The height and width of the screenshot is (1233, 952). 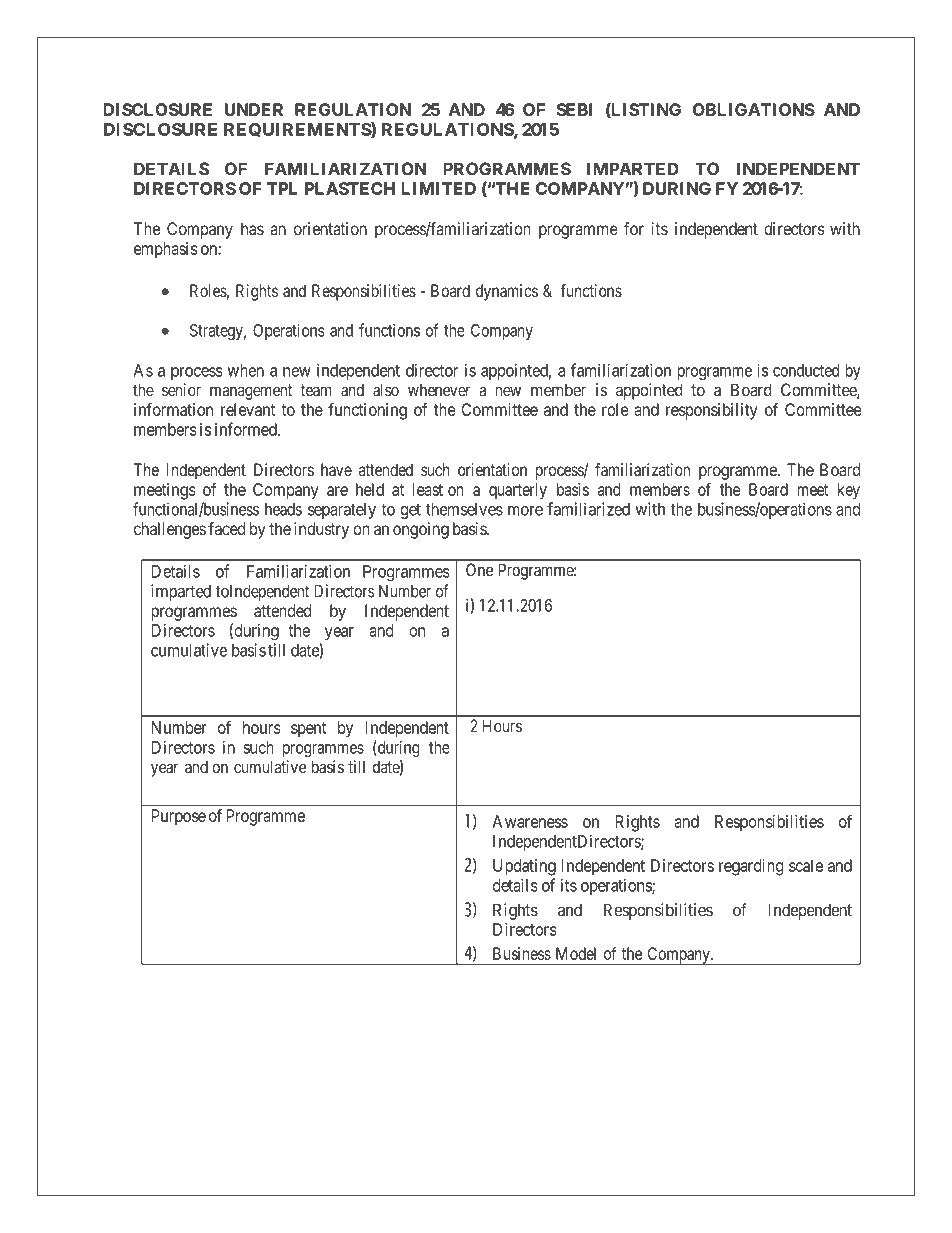 What do you see at coordinates (179, 817) in the screenshot?
I see `Purpose` at bounding box center [179, 817].
